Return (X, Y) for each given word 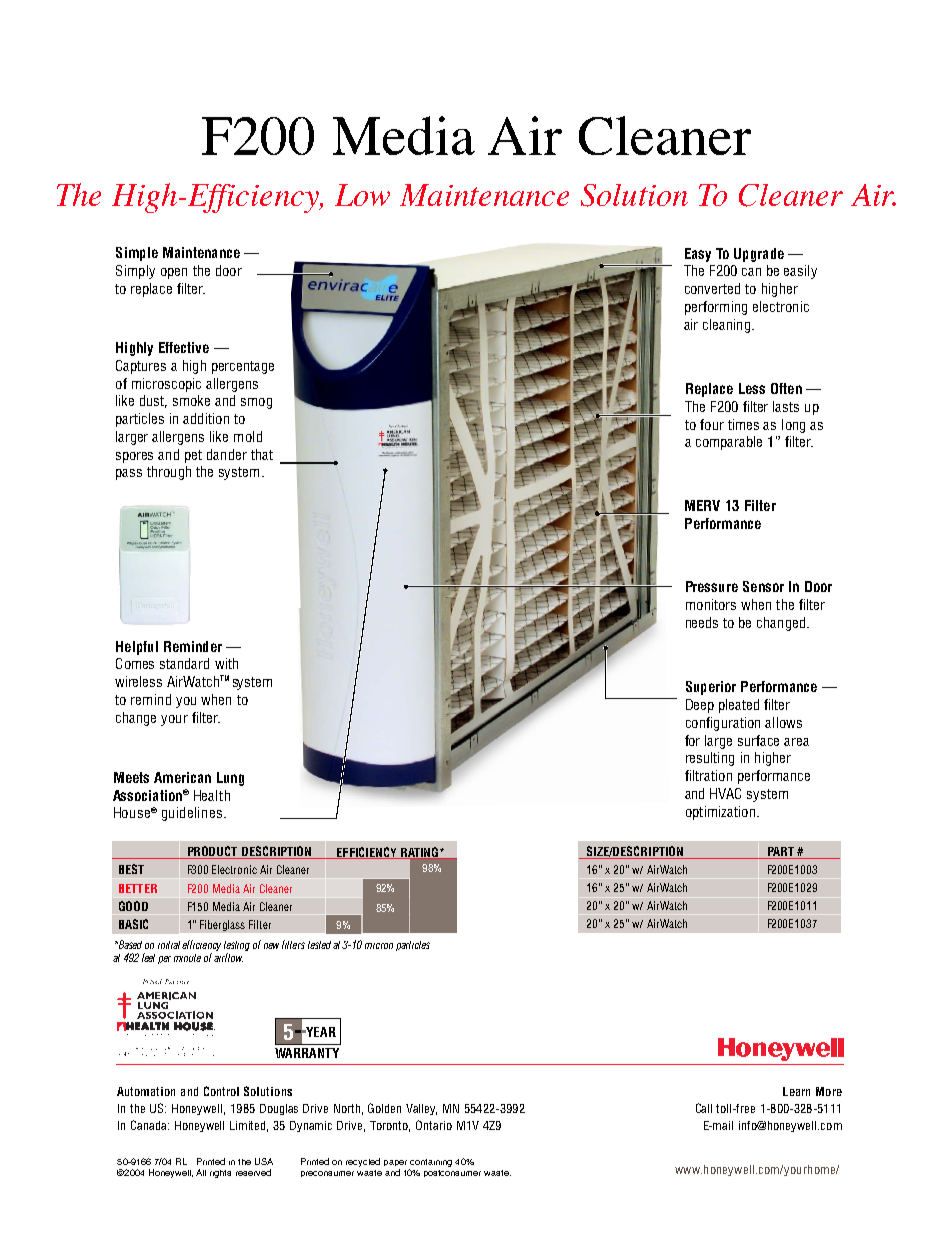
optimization (720, 813)
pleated (739, 706)
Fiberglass (222, 925)
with (226, 663)
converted (712, 288)
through (169, 473)
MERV (702, 505)
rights (220, 1174)
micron (379, 946)
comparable (729, 443)
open (174, 273)
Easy (698, 255)
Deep (700, 706)
